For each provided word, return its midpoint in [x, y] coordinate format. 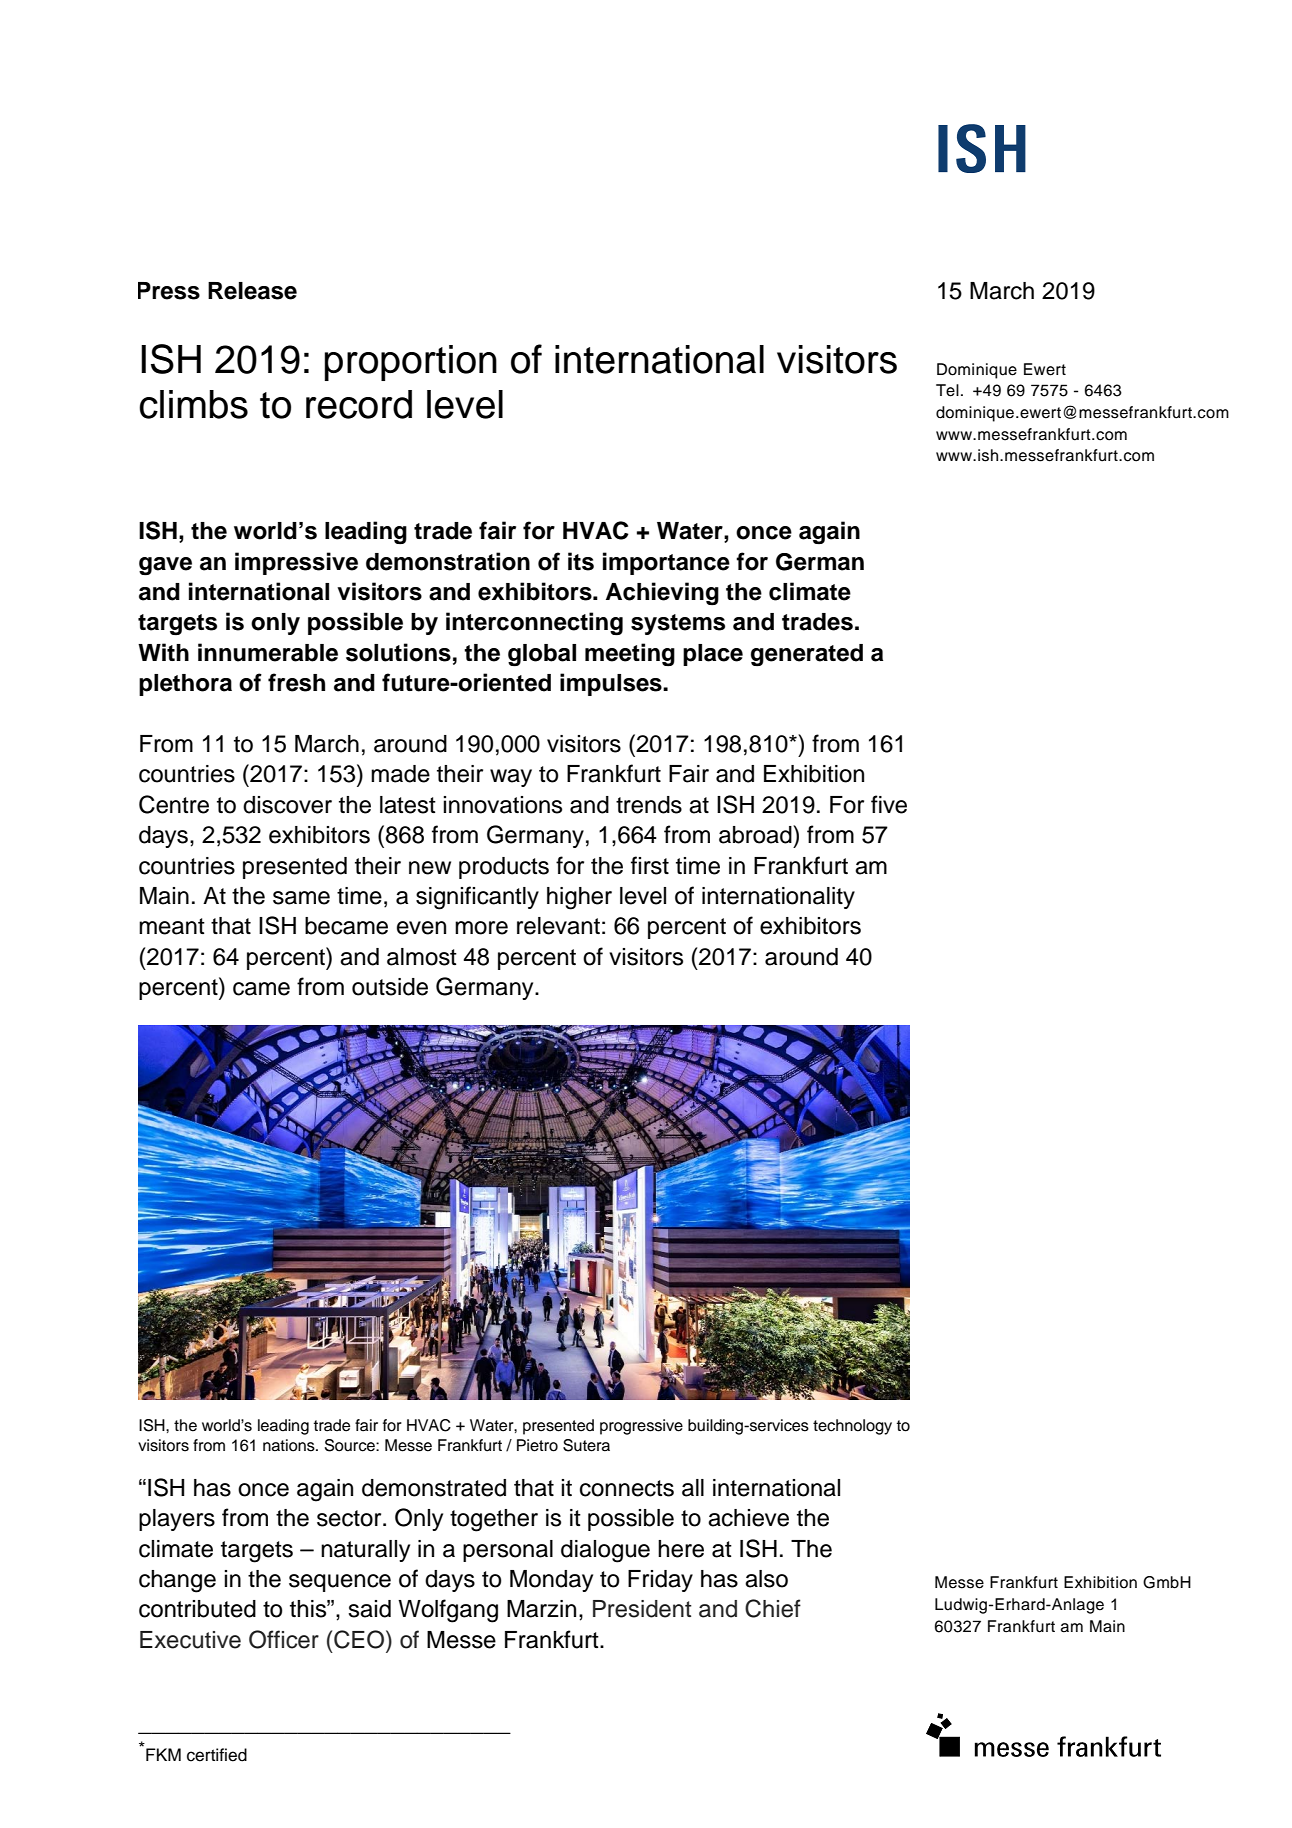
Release [252, 291]
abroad [756, 834]
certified [217, 1755]
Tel [947, 390]
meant [172, 926]
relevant [558, 926]
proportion [411, 363]
